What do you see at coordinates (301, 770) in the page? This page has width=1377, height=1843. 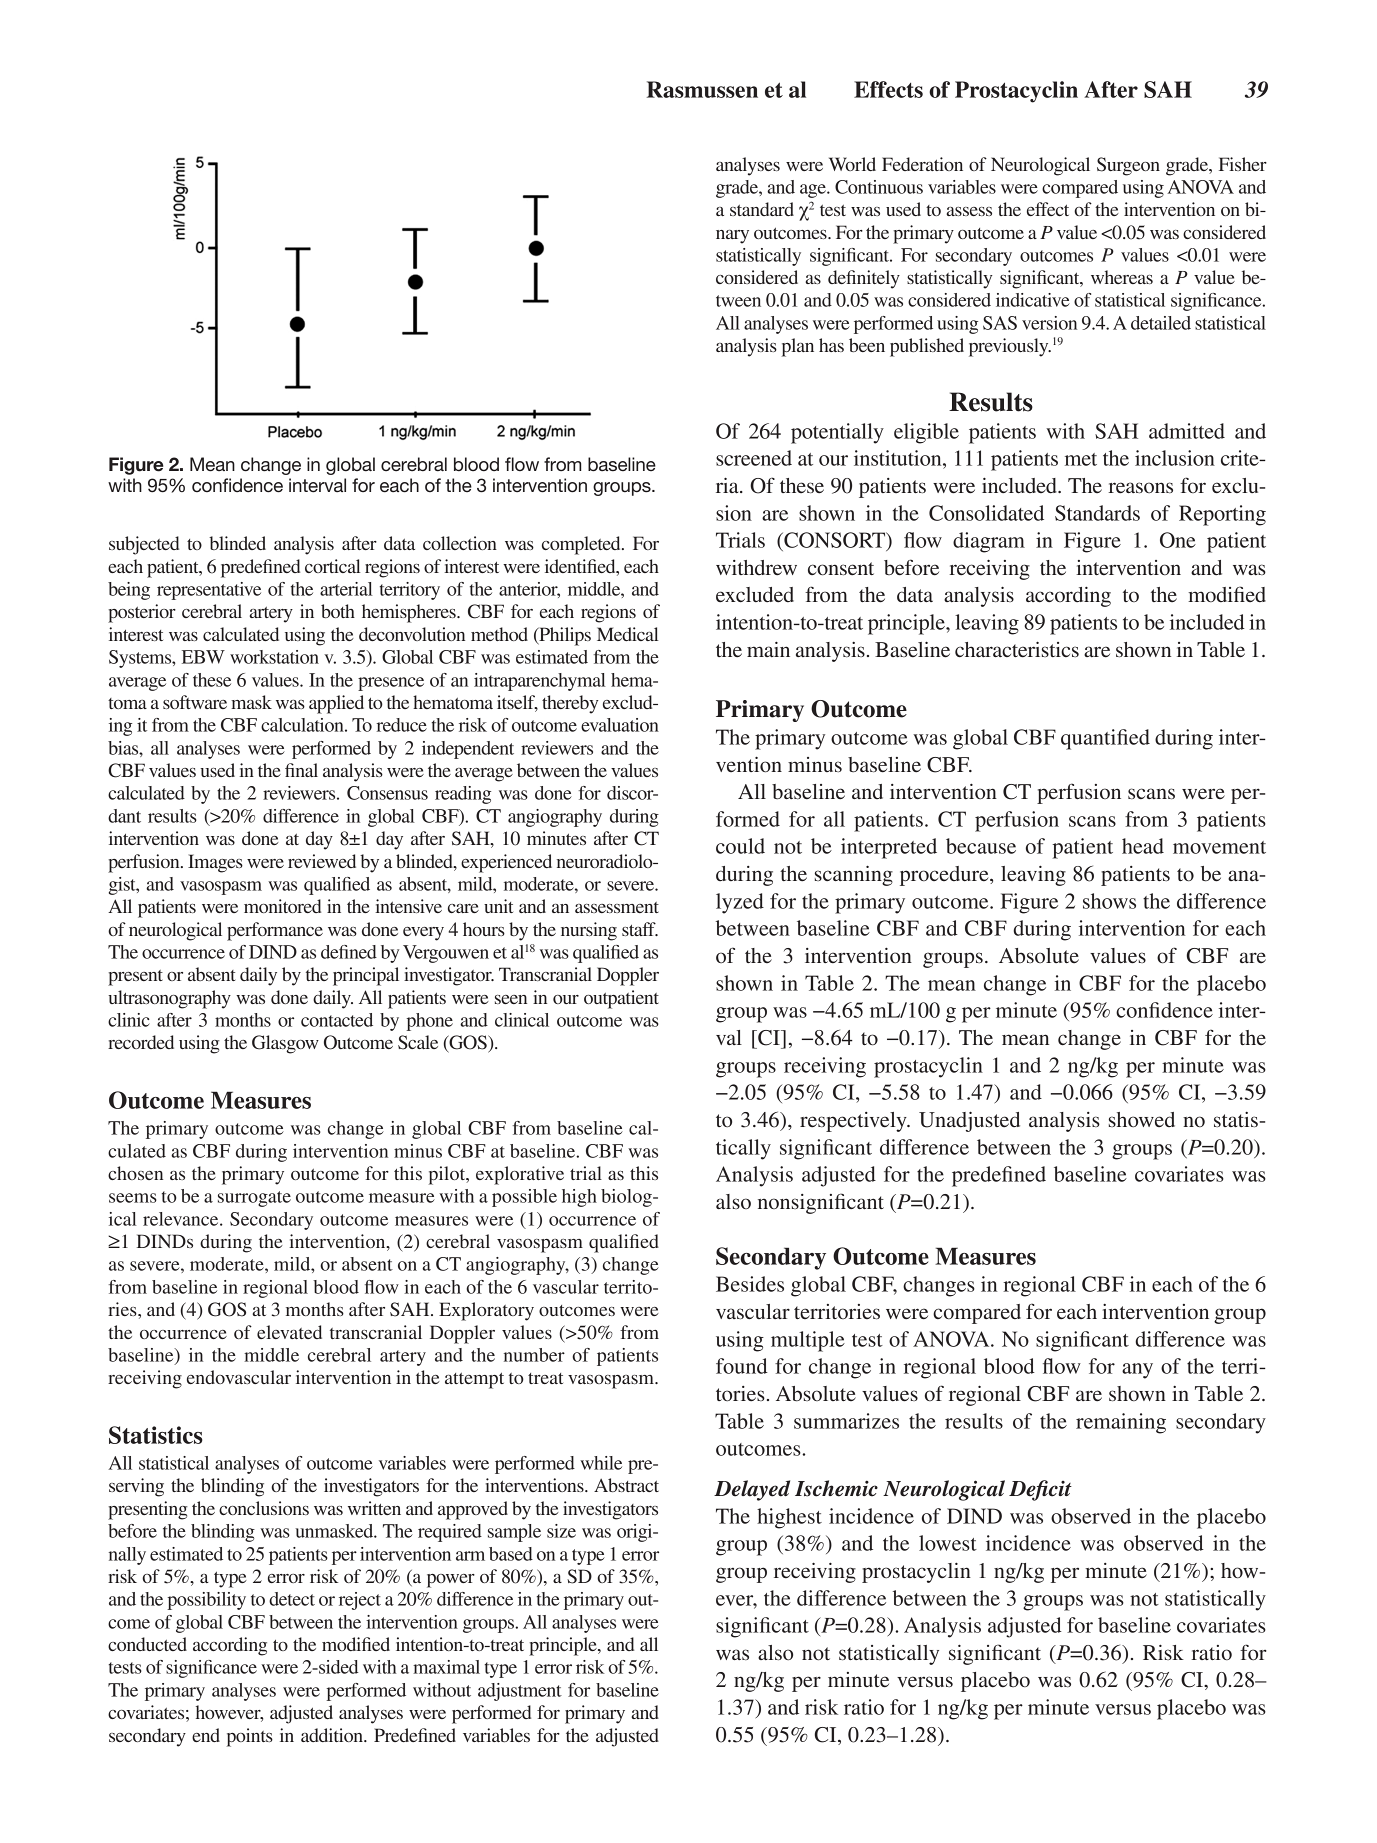 I see `final` at bounding box center [301, 770].
